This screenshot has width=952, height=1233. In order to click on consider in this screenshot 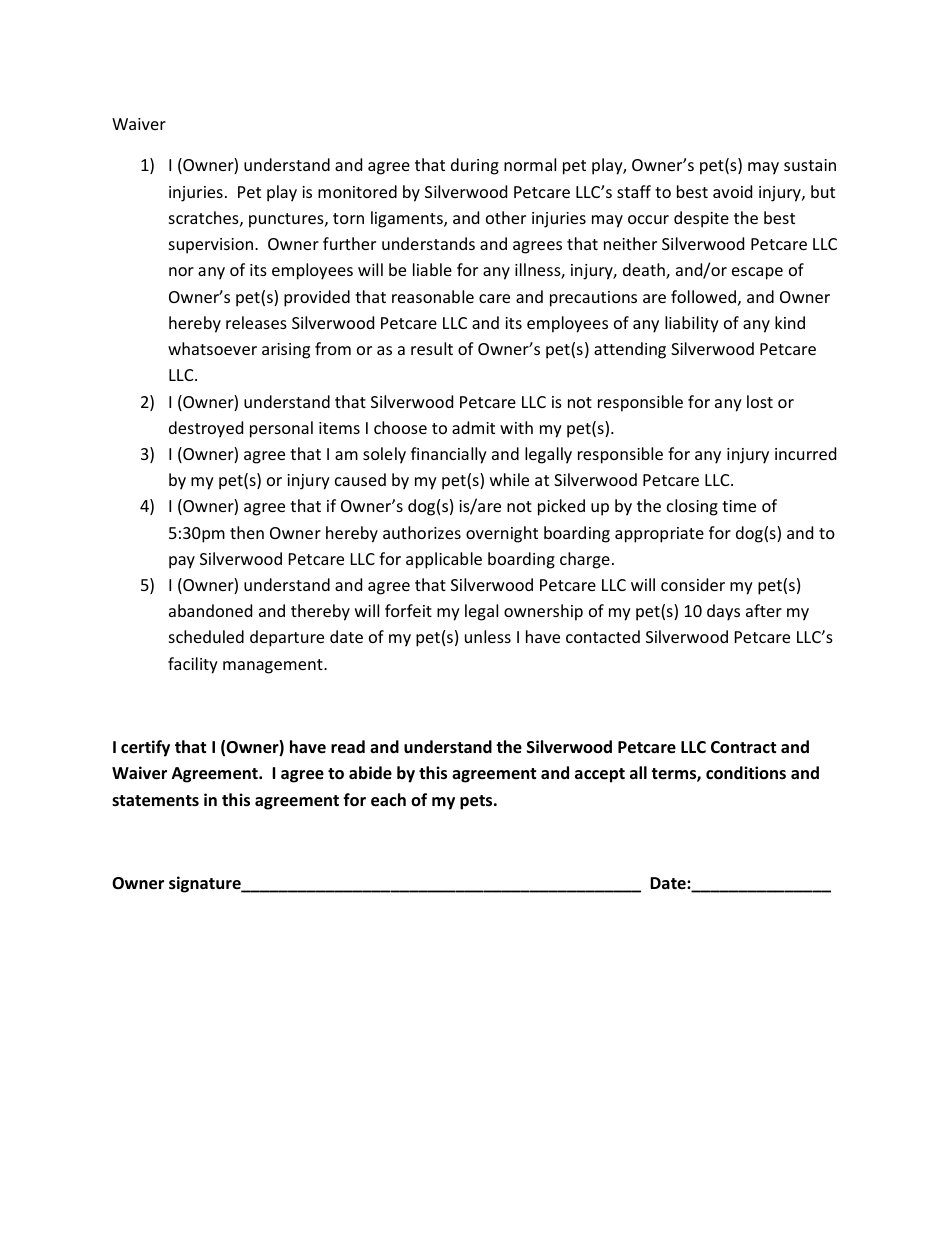, I will do `click(693, 584)`.
